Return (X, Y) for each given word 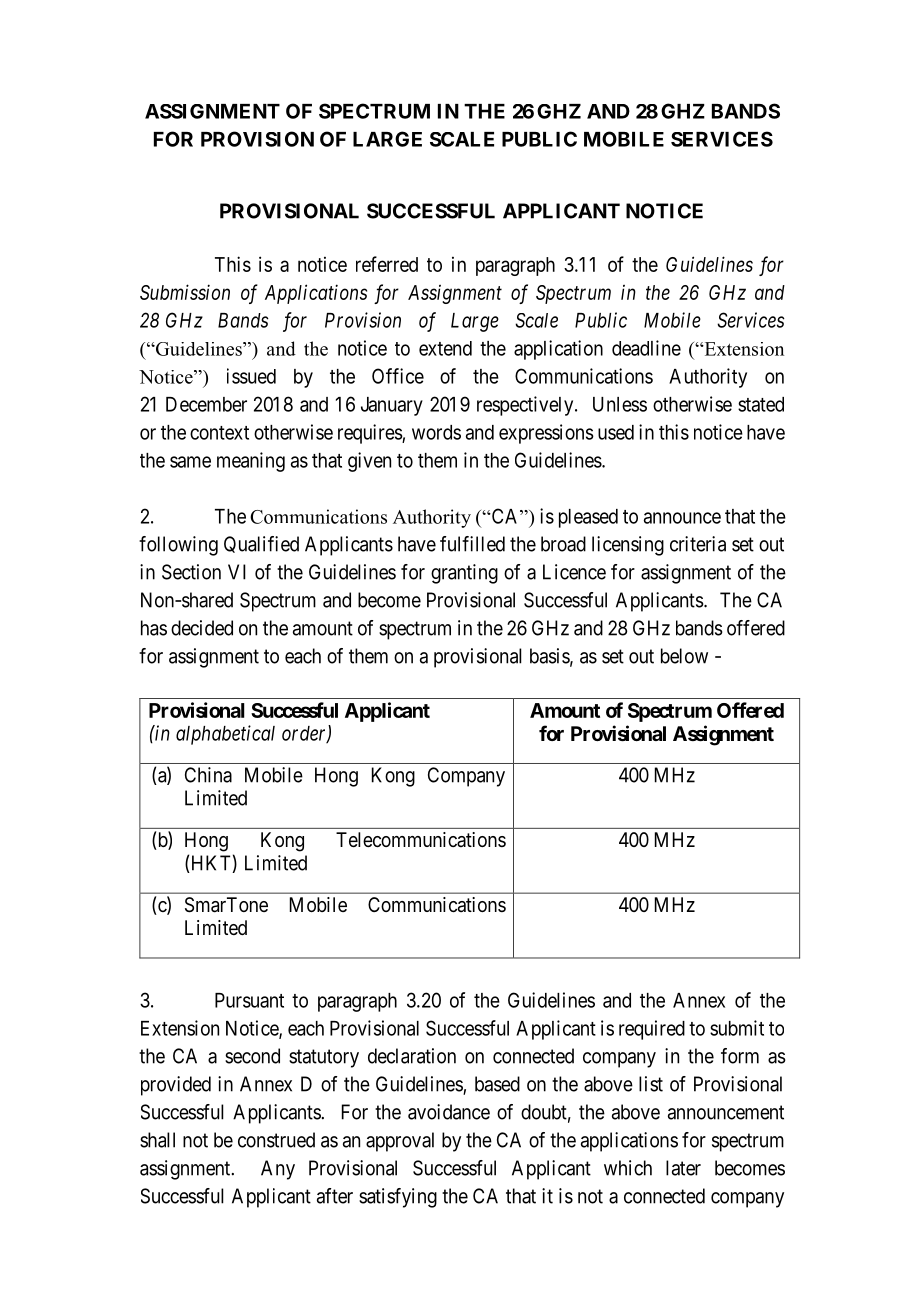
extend (445, 348)
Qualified (261, 544)
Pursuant (249, 1000)
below (684, 656)
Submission (185, 292)
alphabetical (225, 735)
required (652, 1030)
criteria (698, 544)
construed (276, 1140)
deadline (646, 348)
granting (464, 574)
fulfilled (472, 544)
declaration (412, 1056)
